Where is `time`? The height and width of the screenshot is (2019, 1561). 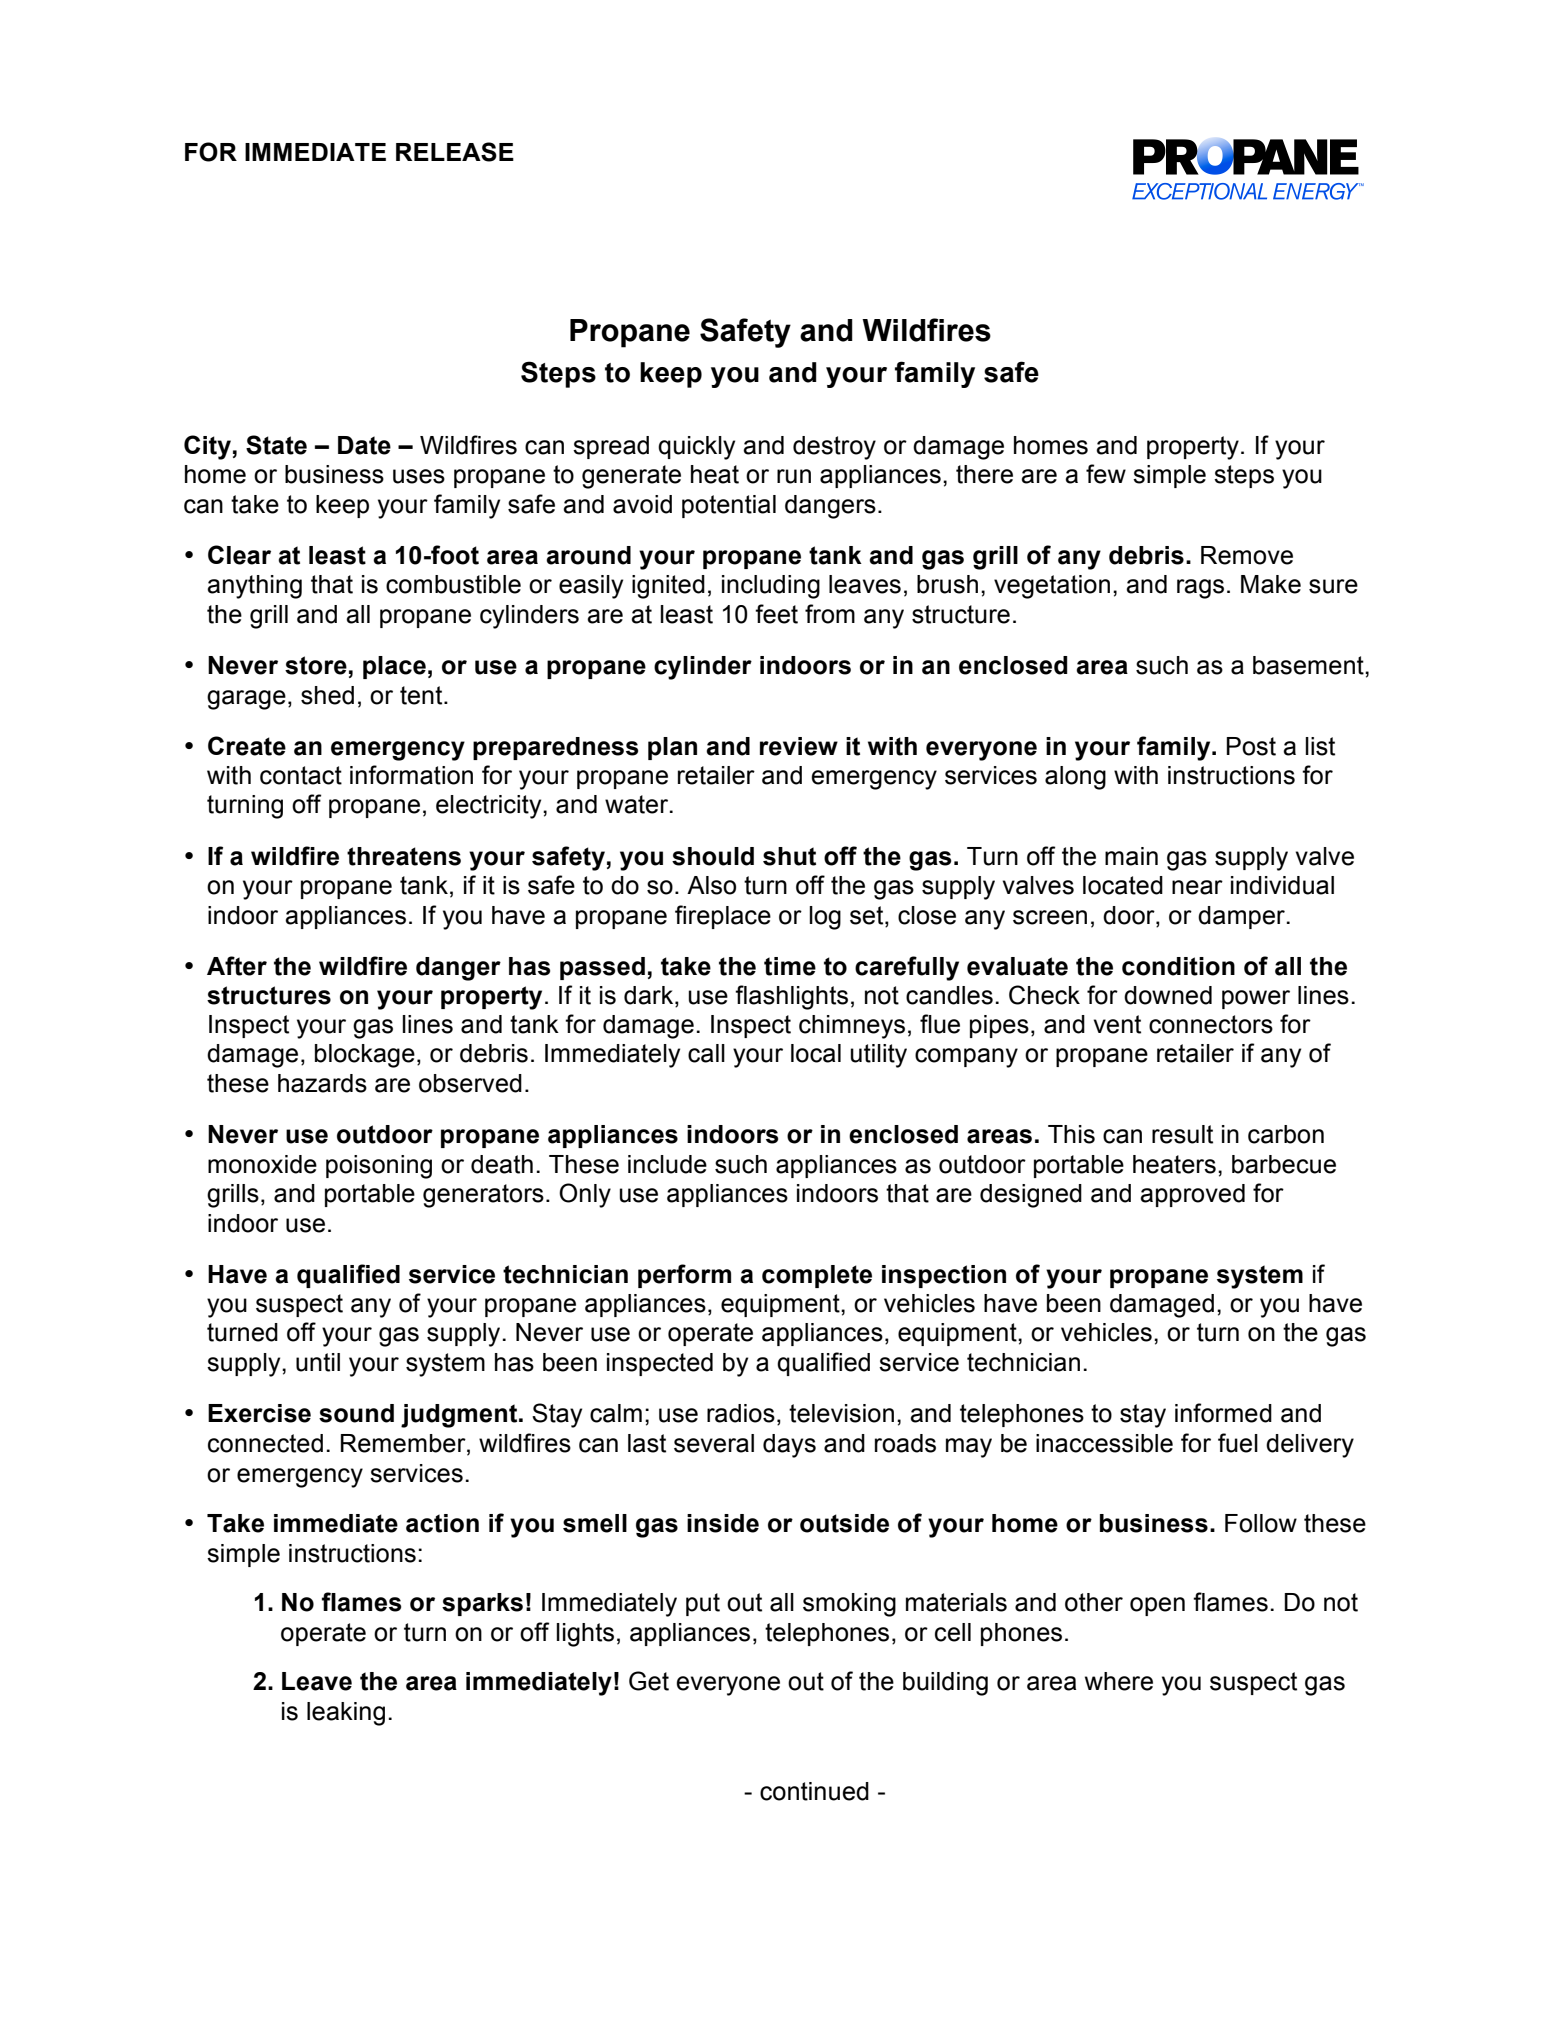 time is located at coordinates (790, 966).
